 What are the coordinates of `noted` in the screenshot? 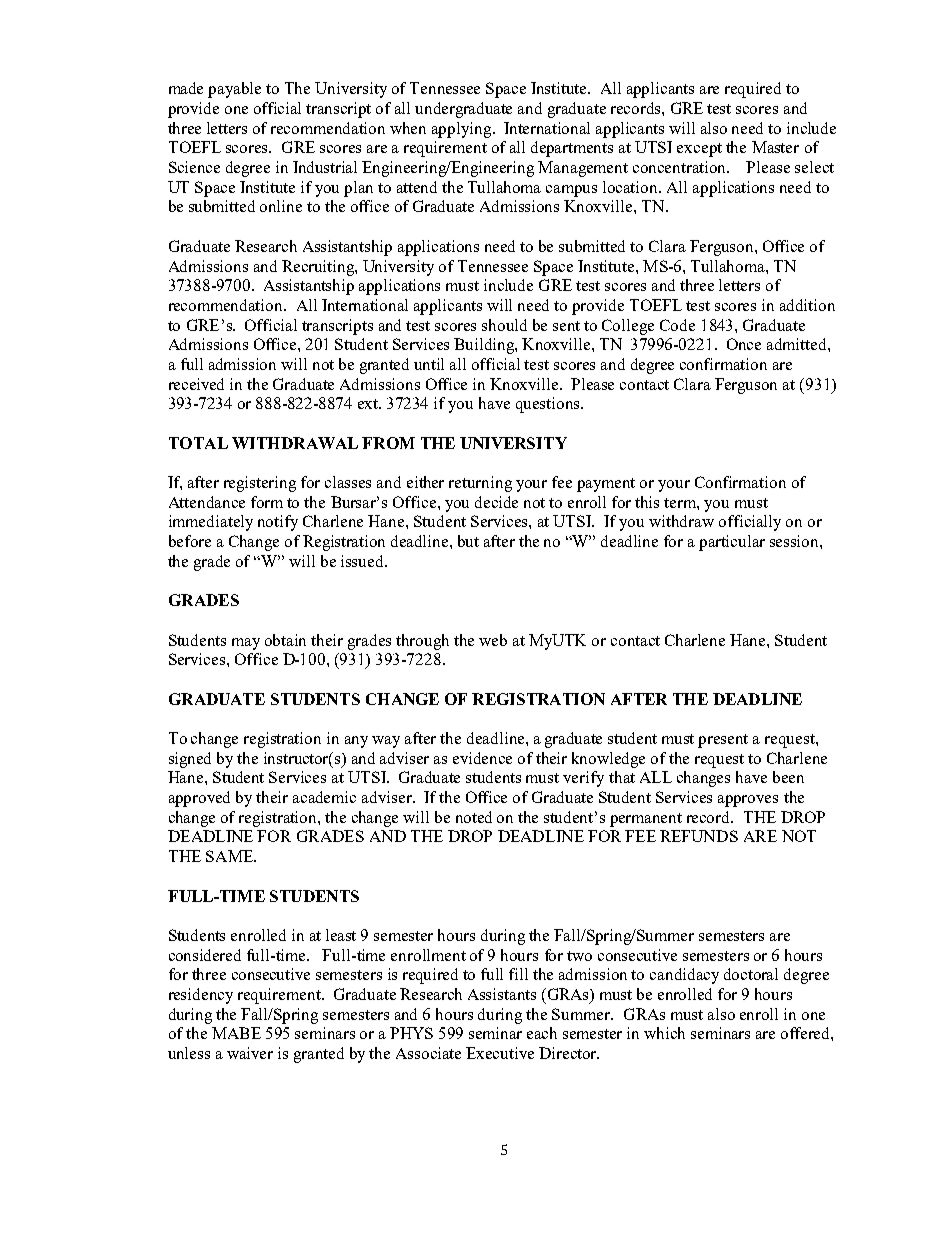 It's located at (474, 817).
